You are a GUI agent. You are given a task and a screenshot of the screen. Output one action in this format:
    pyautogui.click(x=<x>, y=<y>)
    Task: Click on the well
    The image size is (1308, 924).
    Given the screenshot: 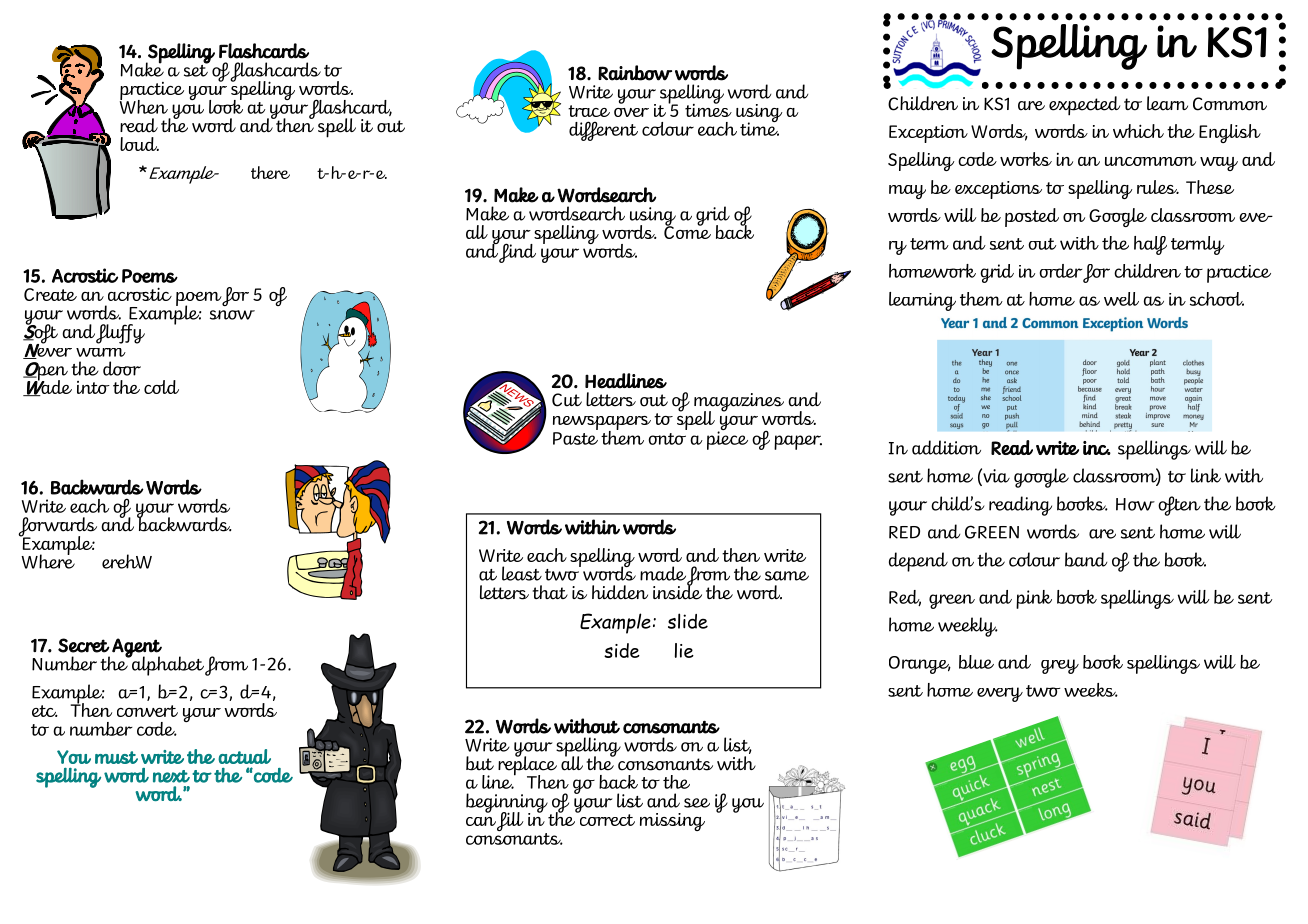 What is the action you would take?
    pyautogui.click(x=1121, y=299)
